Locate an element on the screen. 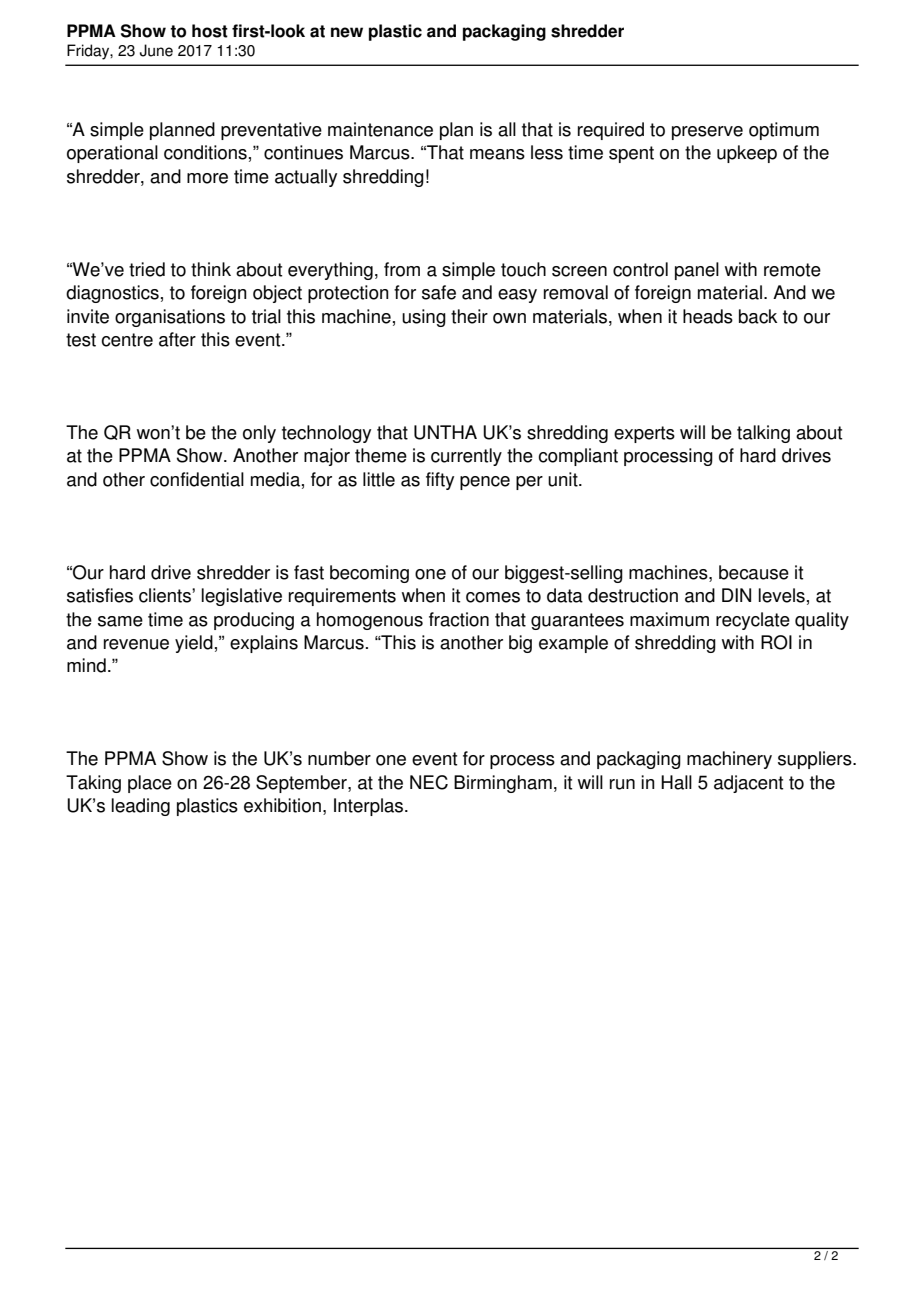 This screenshot has height=1308, width=924. new is located at coordinates (347, 32).
